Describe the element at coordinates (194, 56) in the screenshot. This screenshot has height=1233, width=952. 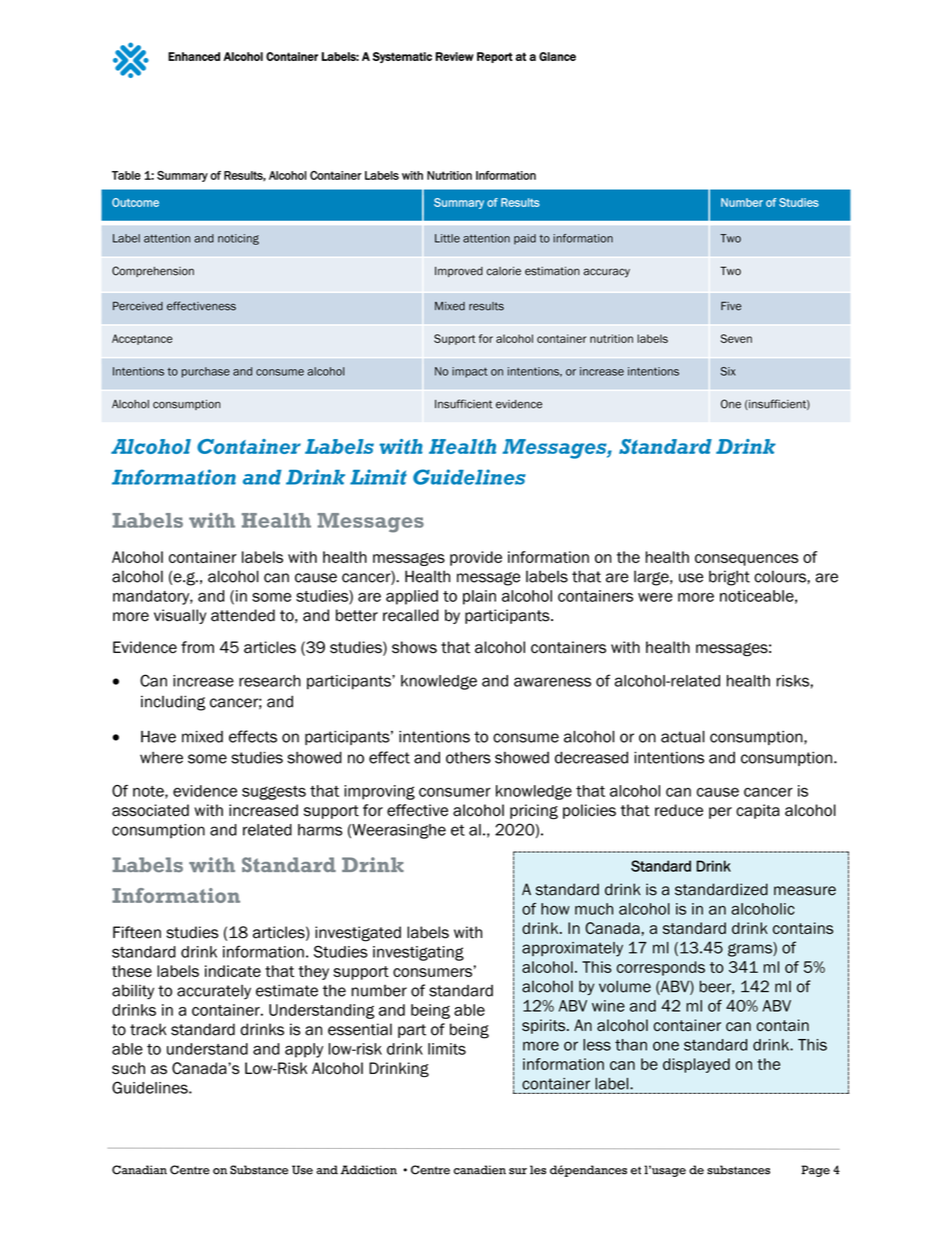
I see `Enhanced` at that location.
